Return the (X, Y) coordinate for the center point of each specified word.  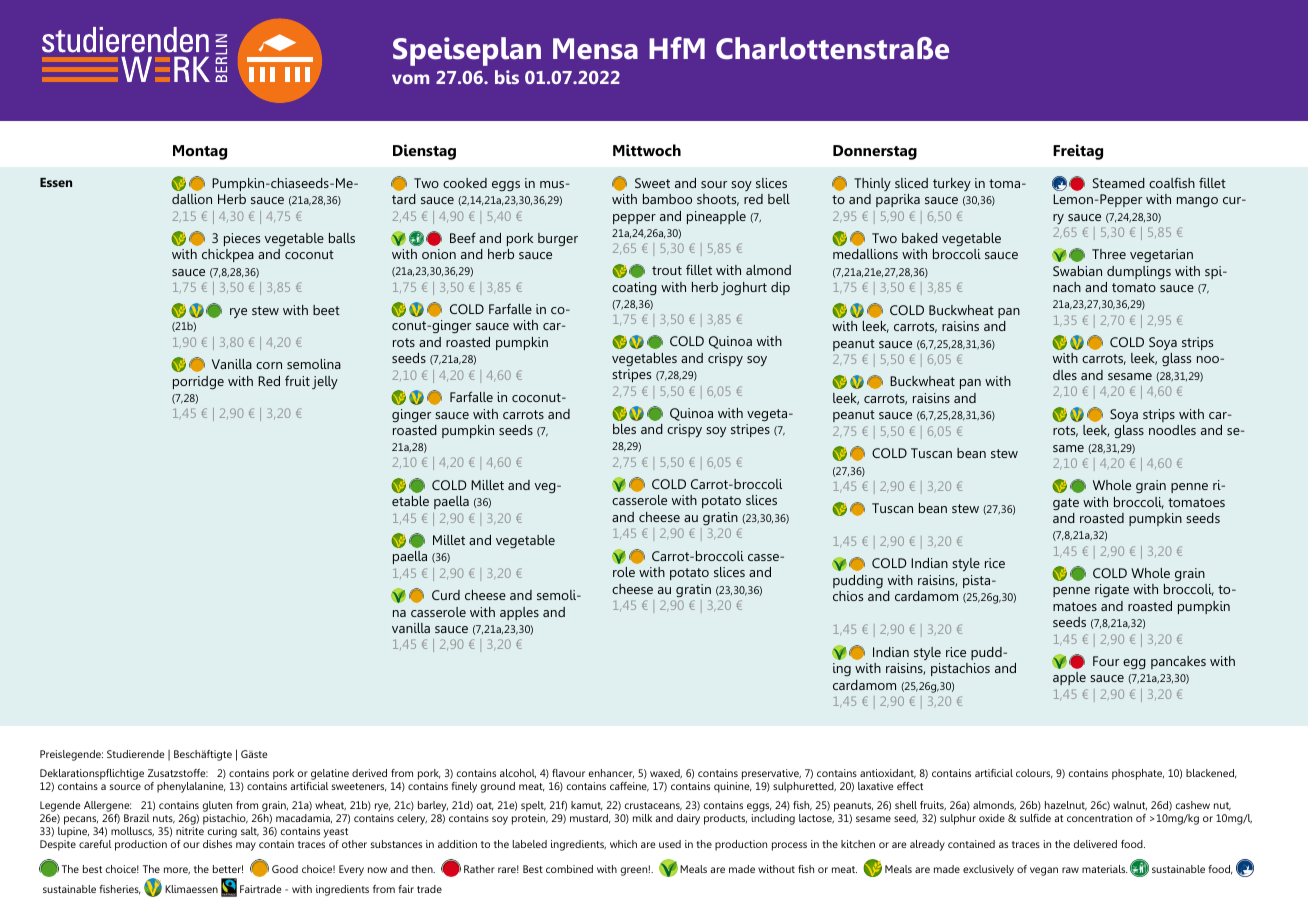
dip (780, 288)
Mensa (595, 49)
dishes (217, 844)
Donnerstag (875, 152)
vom (410, 79)
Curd (446, 595)
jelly (325, 382)
